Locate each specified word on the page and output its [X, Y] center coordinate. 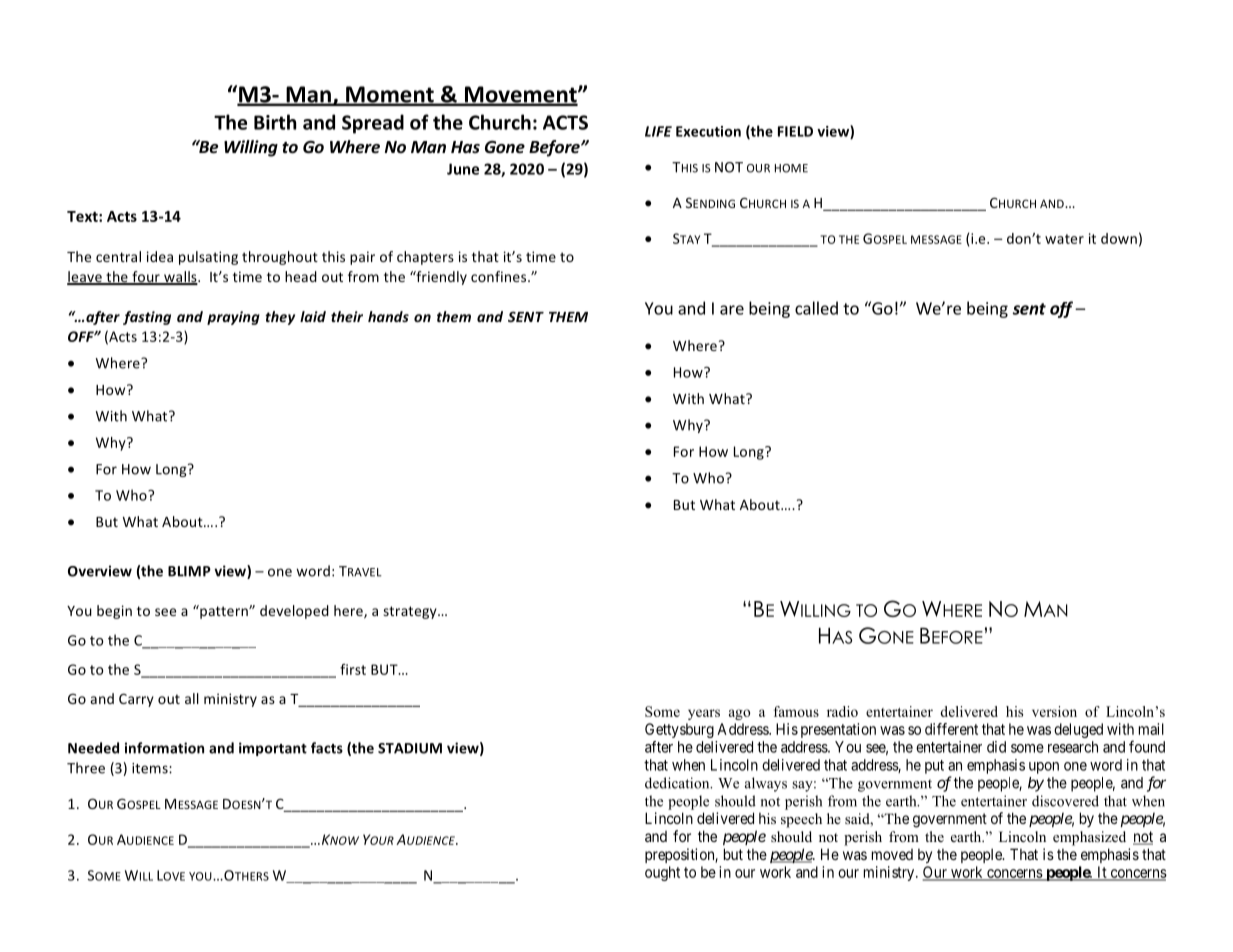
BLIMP [189, 571]
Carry [136, 700]
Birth [275, 122]
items [151, 768]
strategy [411, 612]
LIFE [658, 131]
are [732, 310]
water [1064, 239]
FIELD [795, 131]
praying [233, 318]
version [1054, 711]
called [816, 308]
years [704, 714]
